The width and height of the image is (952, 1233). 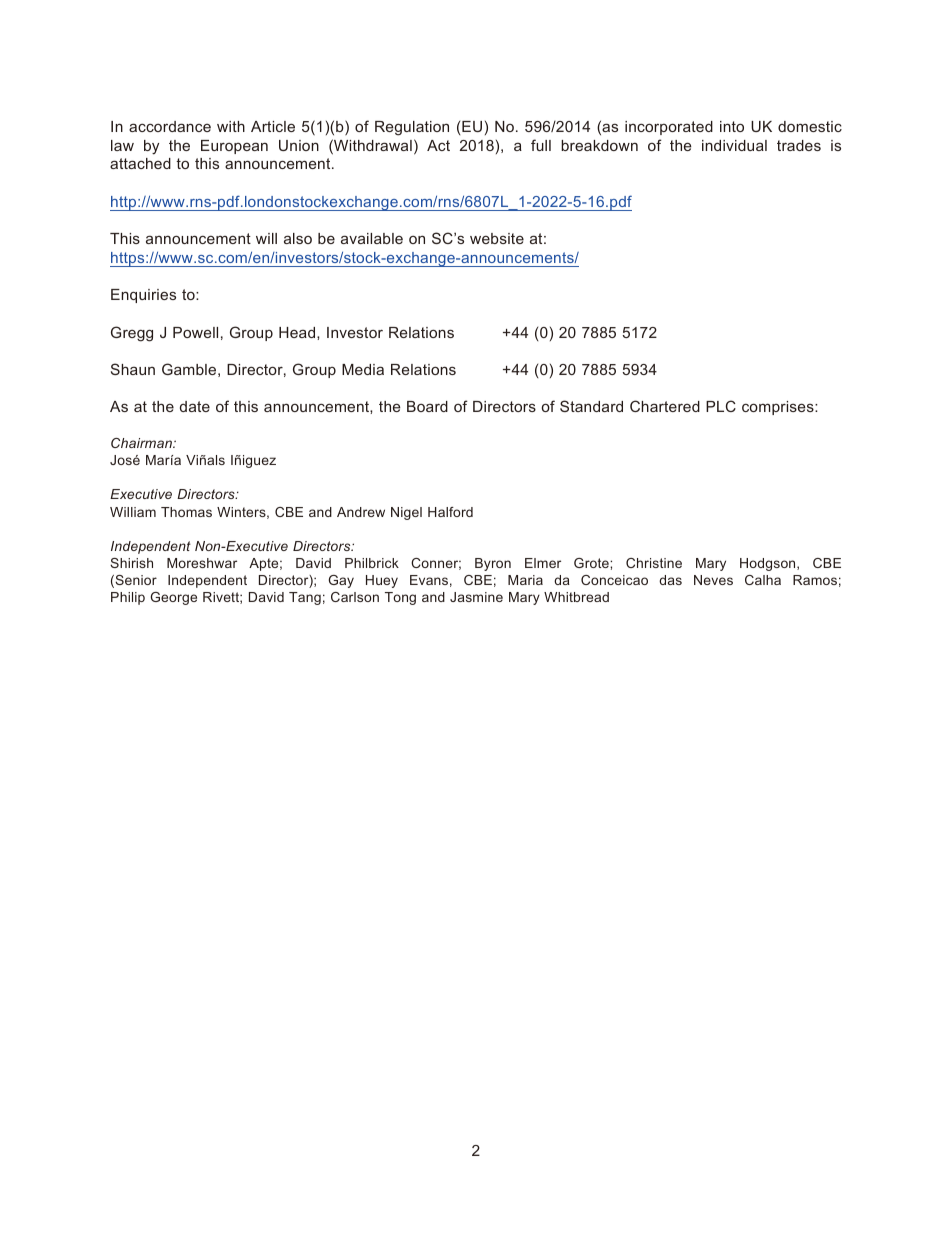 What do you see at coordinates (234, 147) in the image?
I see `European` at bounding box center [234, 147].
